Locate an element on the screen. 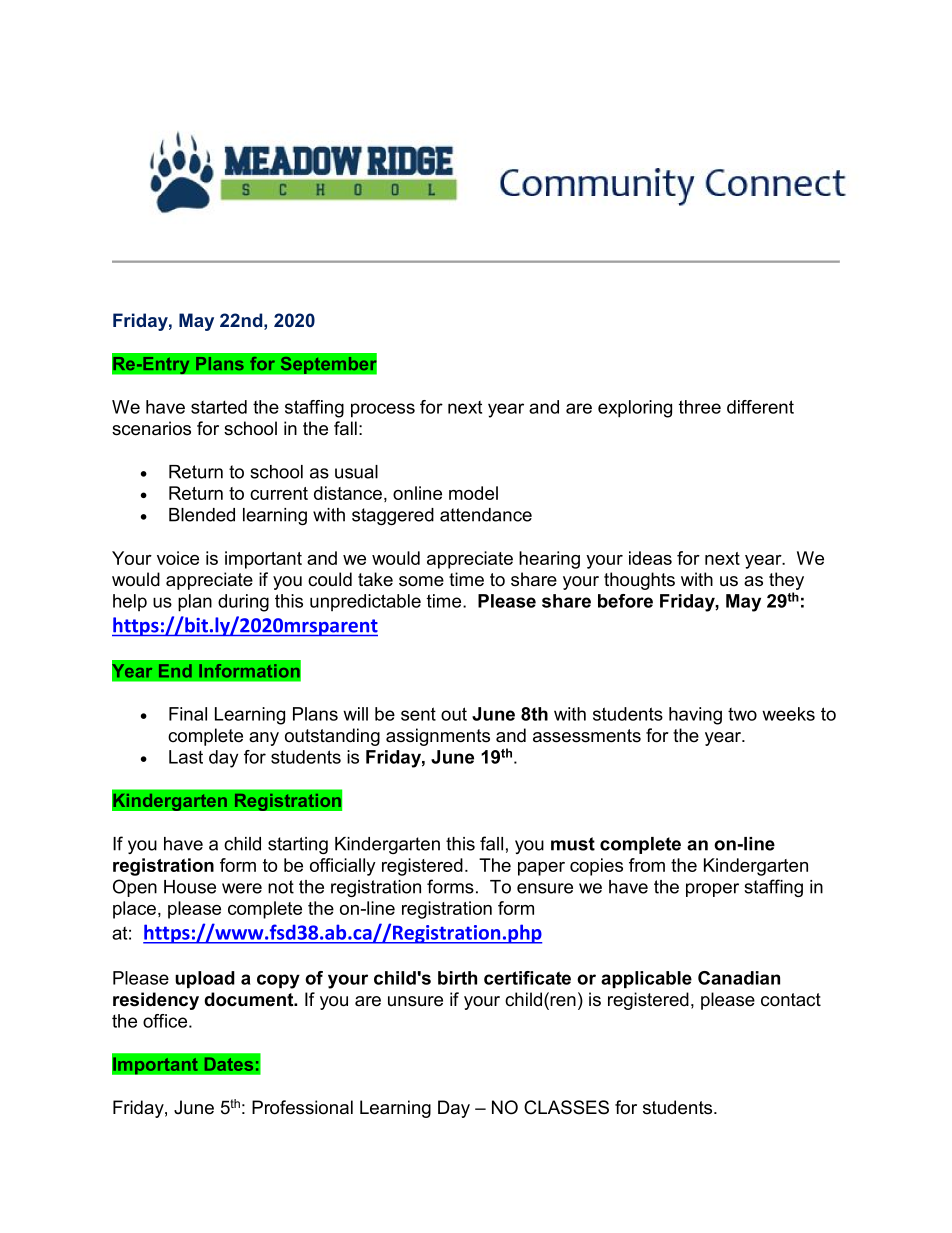  House is located at coordinates (190, 887).
